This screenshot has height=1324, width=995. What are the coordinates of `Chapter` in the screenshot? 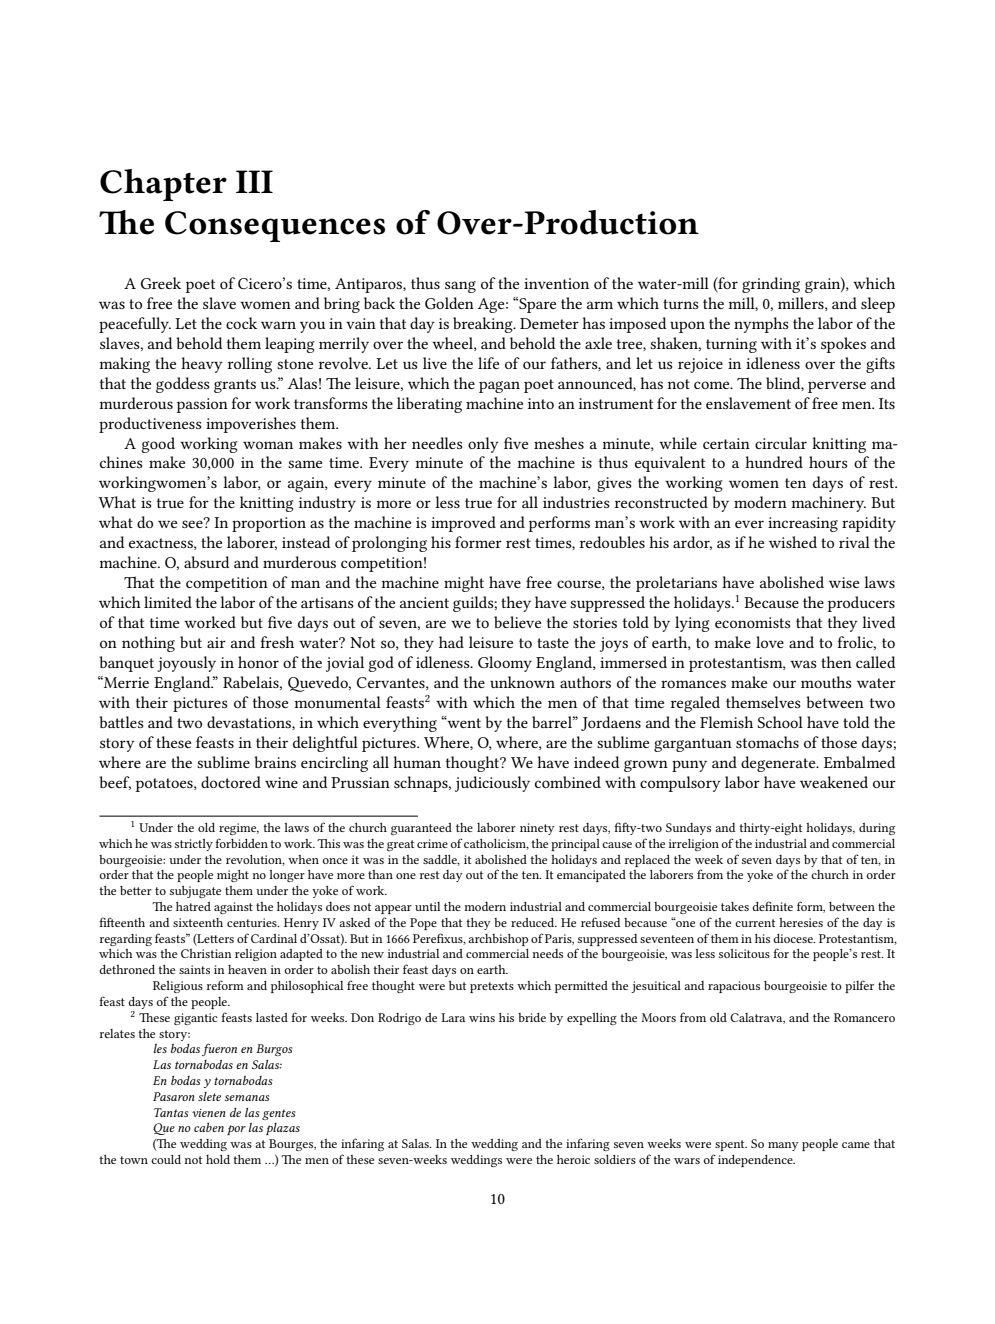 It's located at (163, 185).
